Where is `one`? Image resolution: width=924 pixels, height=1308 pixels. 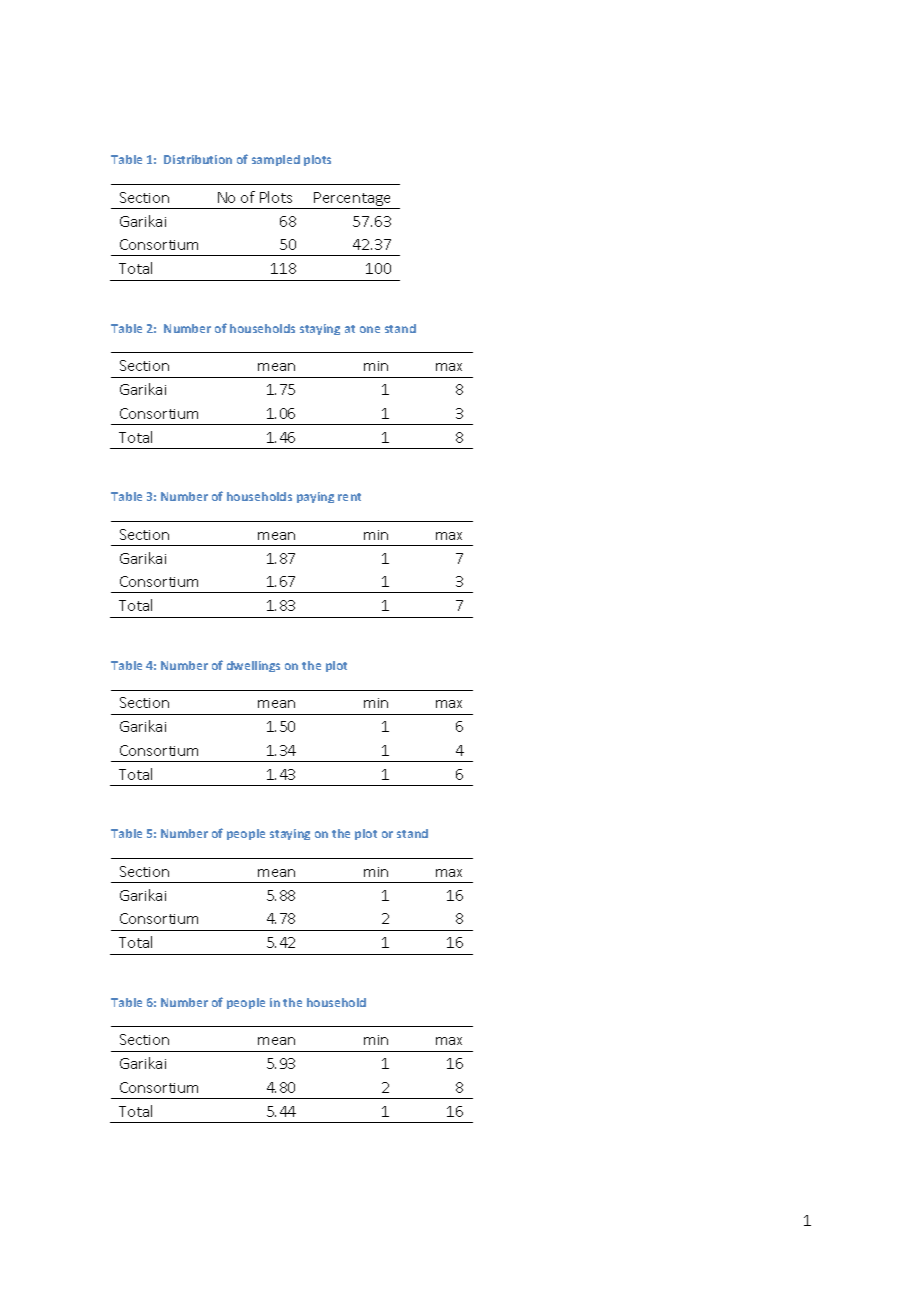
one is located at coordinates (370, 329).
